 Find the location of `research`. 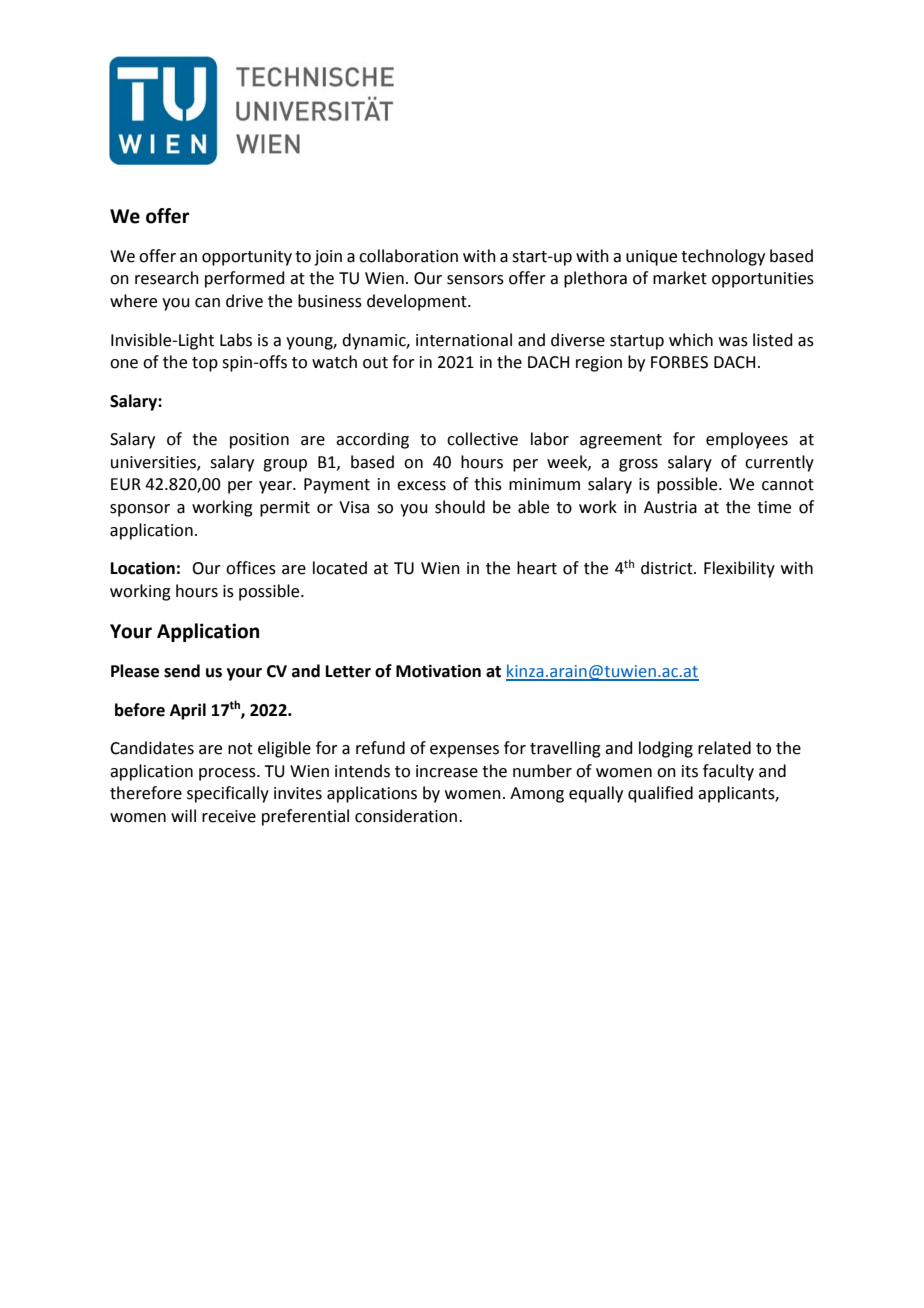

research is located at coordinates (167, 278).
